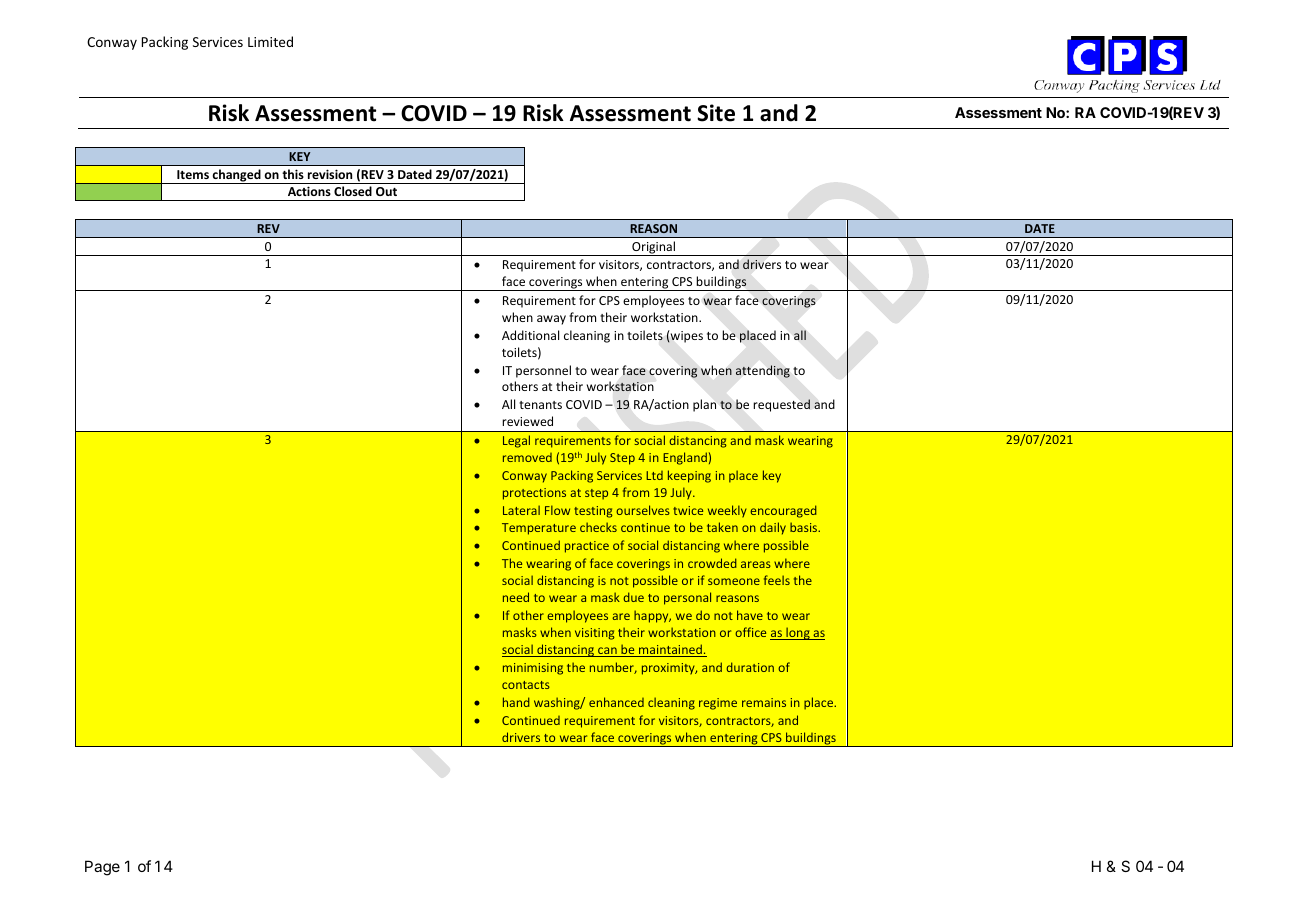 Image resolution: width=1308 pixels, height=924 pixels. Describe the element at coordinates (653, 248) in the page. I see `Original` at that location.
